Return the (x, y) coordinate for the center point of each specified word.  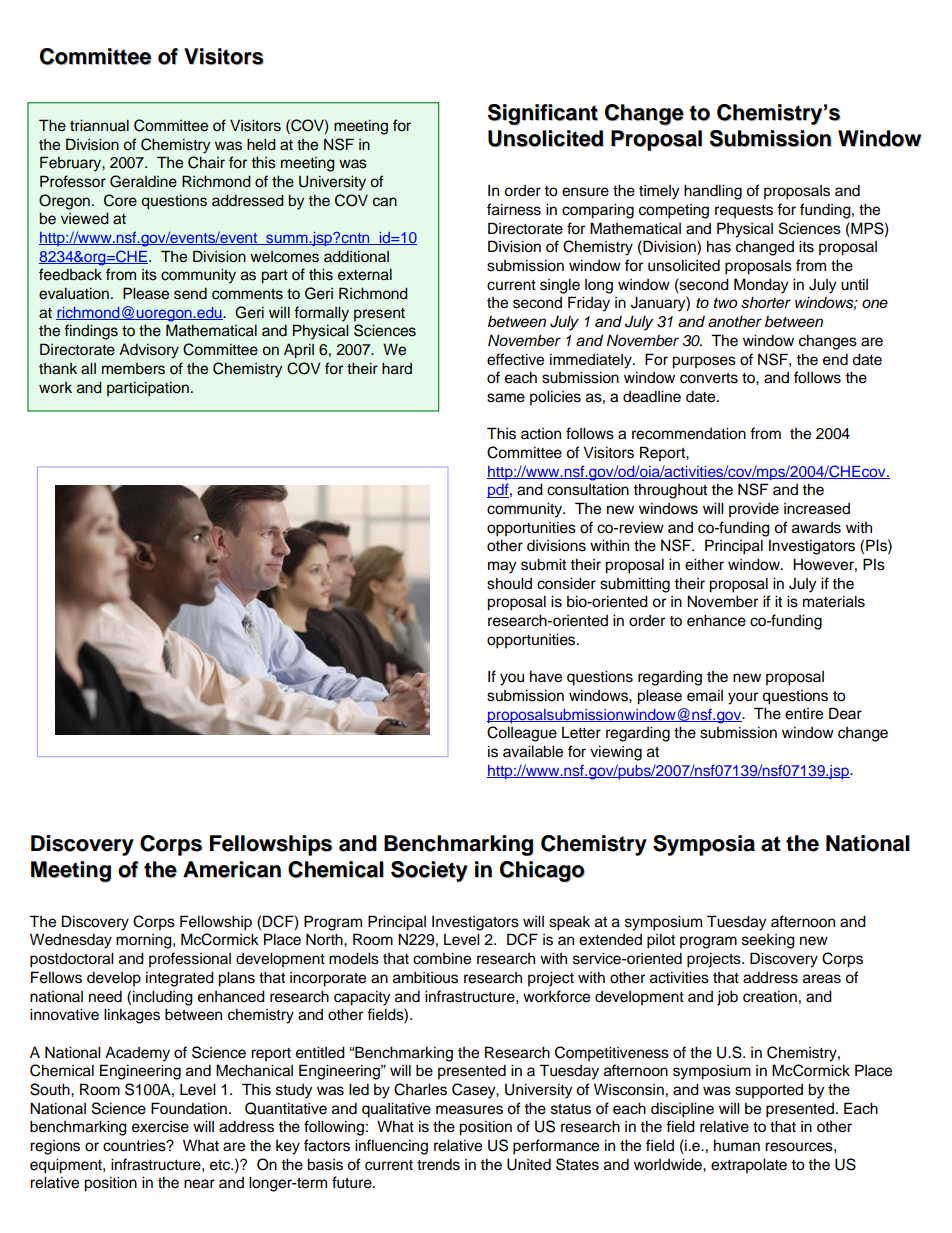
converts (709, 378)
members (133, 369)
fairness (514, 209)
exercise (160, 1127)
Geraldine (143, 181)
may (502, 567)
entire (804, 714)
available (533, 751)
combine (442, 958)
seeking (768, 941)
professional (190, 960)
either (704, 564)
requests (744, 211)
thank (58, 369)
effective (515, 359)
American (232, 869)
